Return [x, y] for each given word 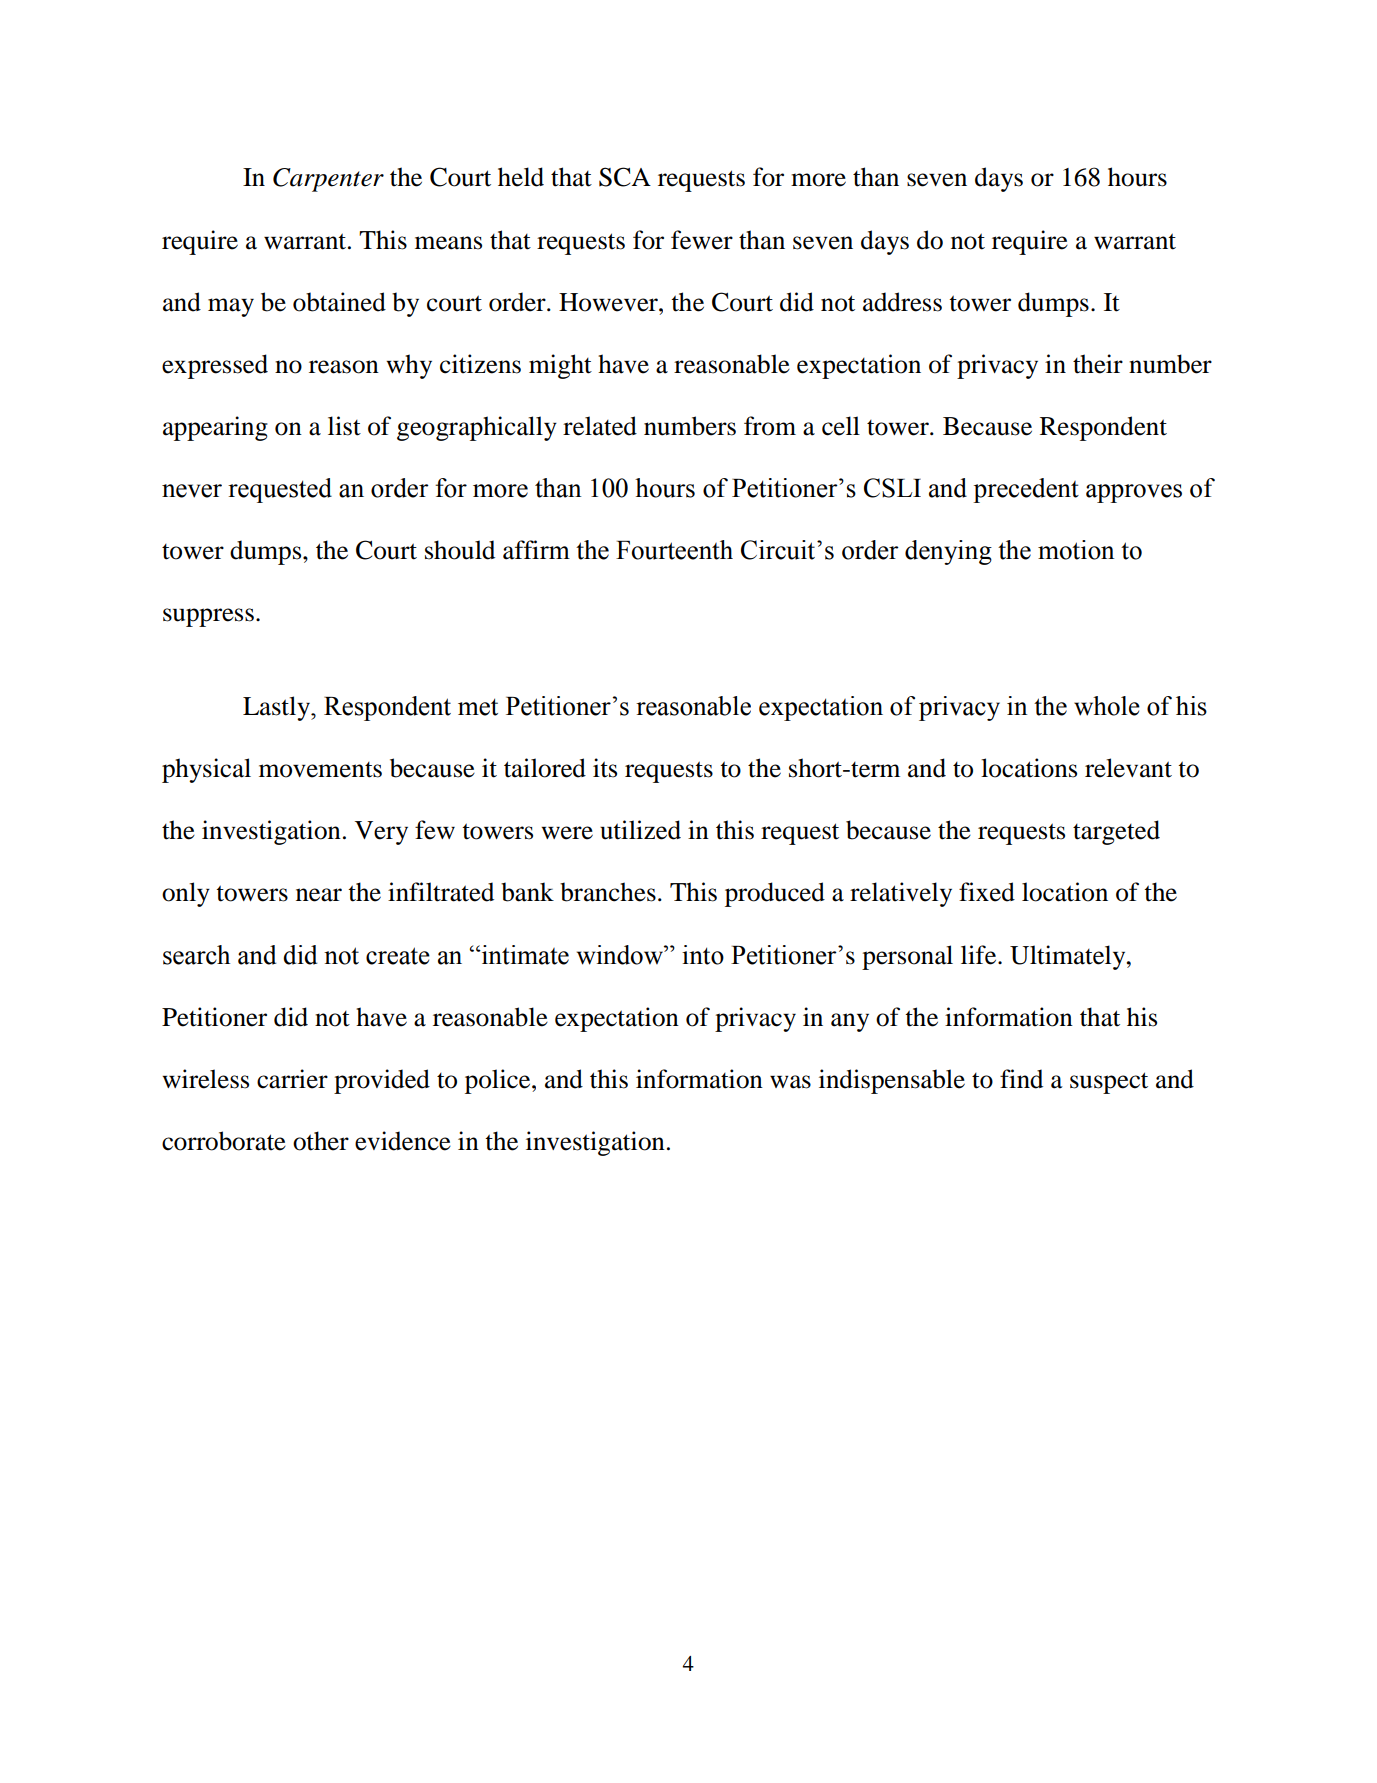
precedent [1026, 490]
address [902, 302]
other [321, 1141]
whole [1107, 706]
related [600, 426]
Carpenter [328, 180]
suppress [208, 617]
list [344, 426]
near [319, 895]
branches [608, 892]
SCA [625, 177]
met [478, 707]
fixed [987, 892]
